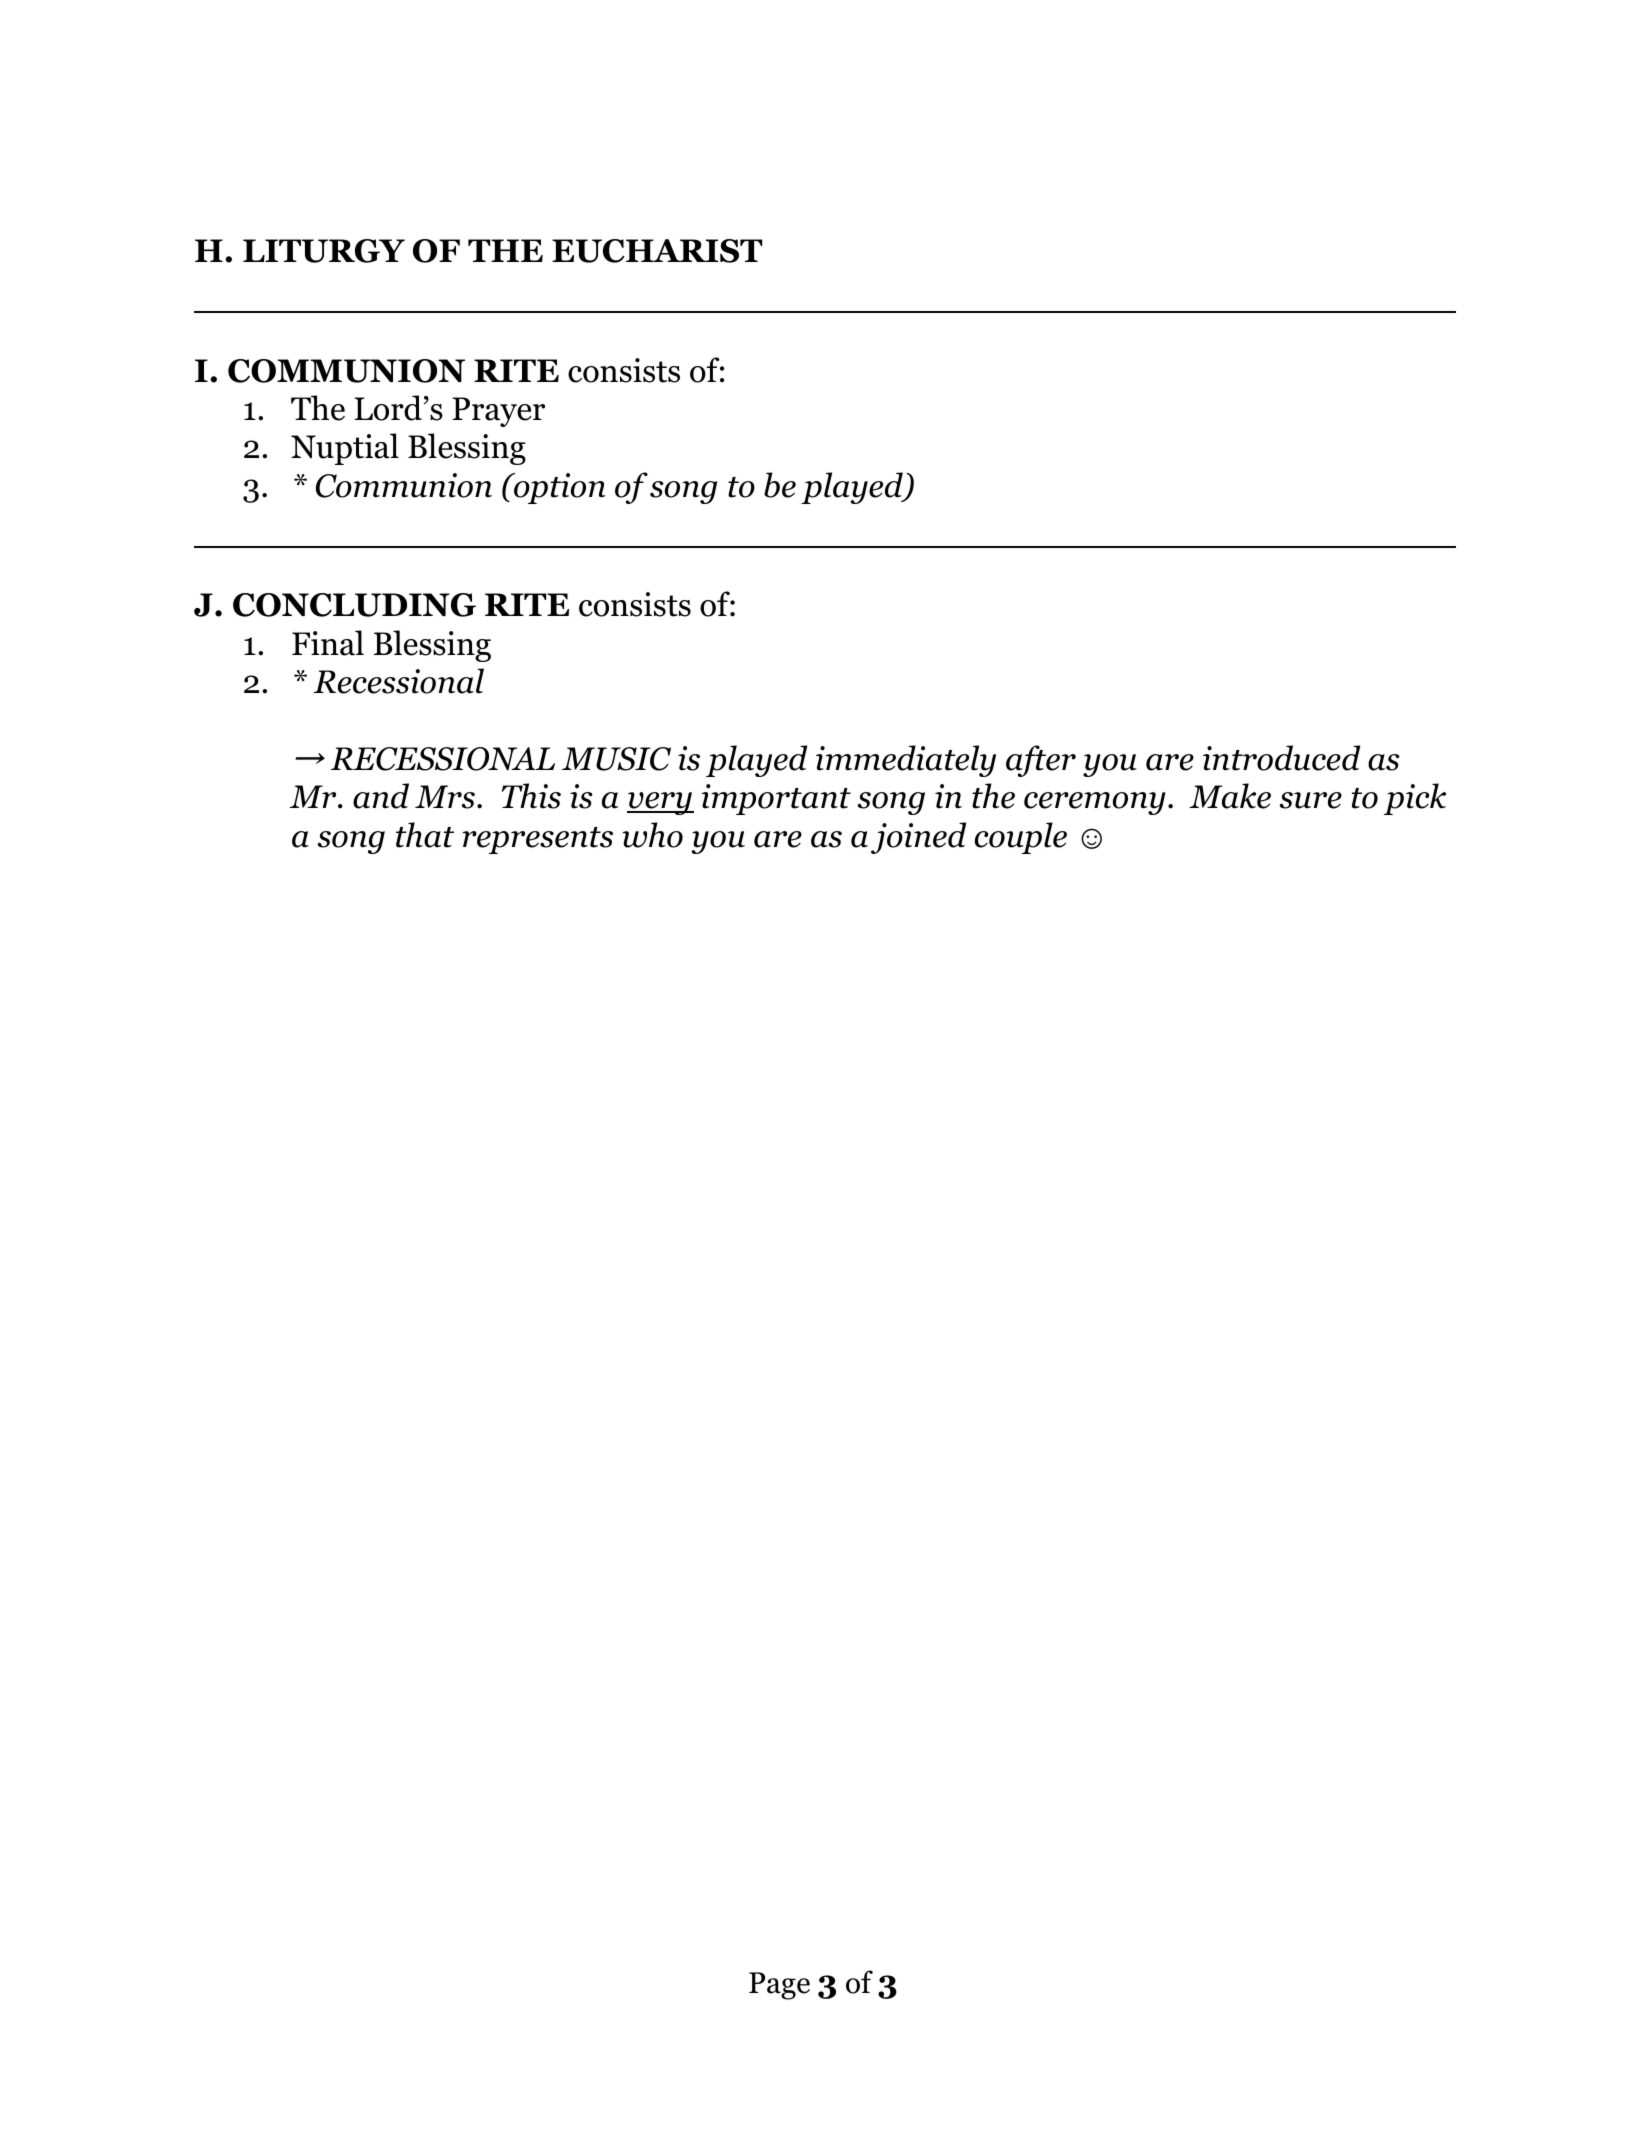  I want to click on immediately, so click(906, 761).
